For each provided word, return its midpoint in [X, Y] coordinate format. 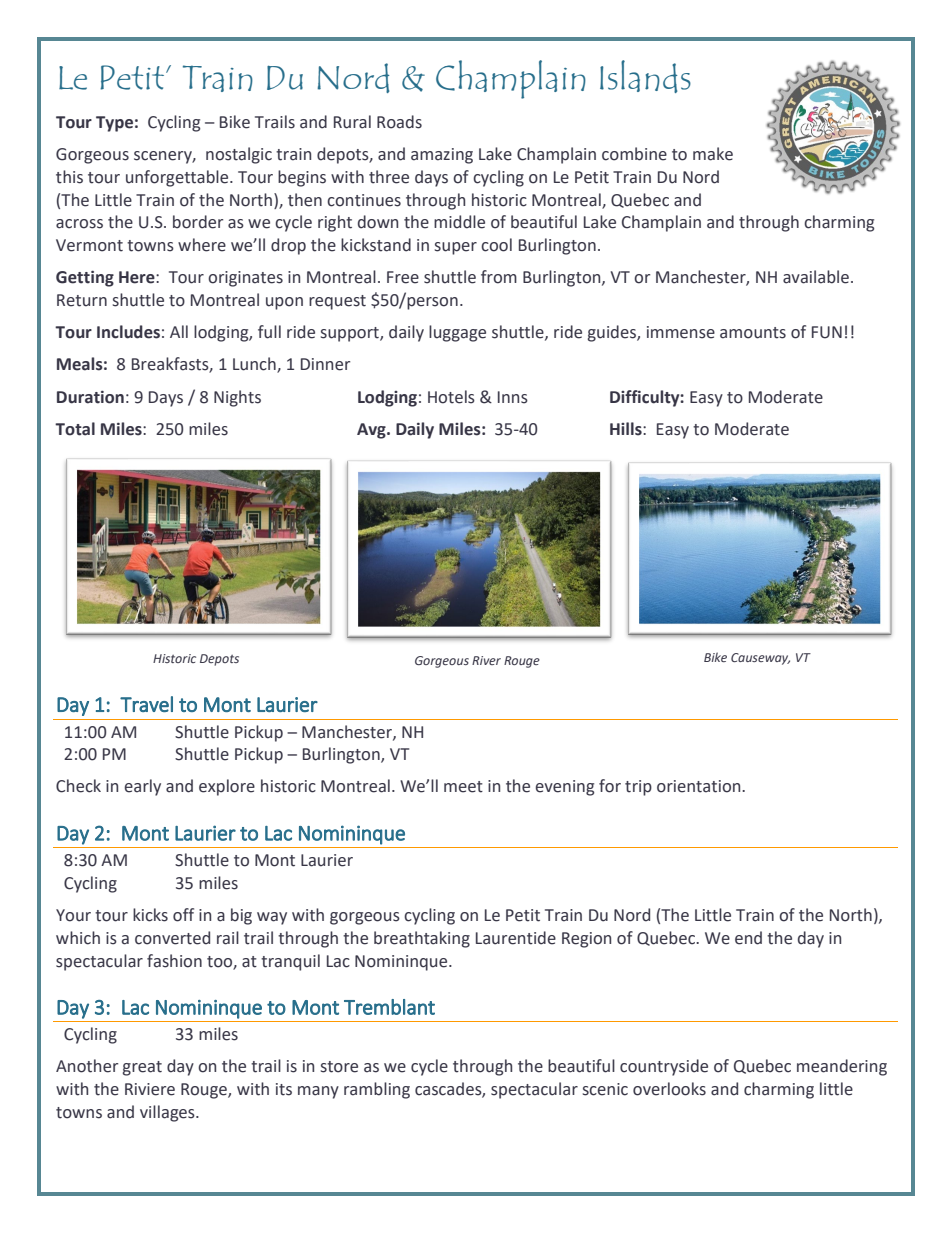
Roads [399, 122]
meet [463, 787]
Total [75, 429]
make [713, 154]
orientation [700, 786]
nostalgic [239, 155]
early [142, 787]
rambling [377, 1090]
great [142, 1068]
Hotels [451, 397]
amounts [753, 333]
